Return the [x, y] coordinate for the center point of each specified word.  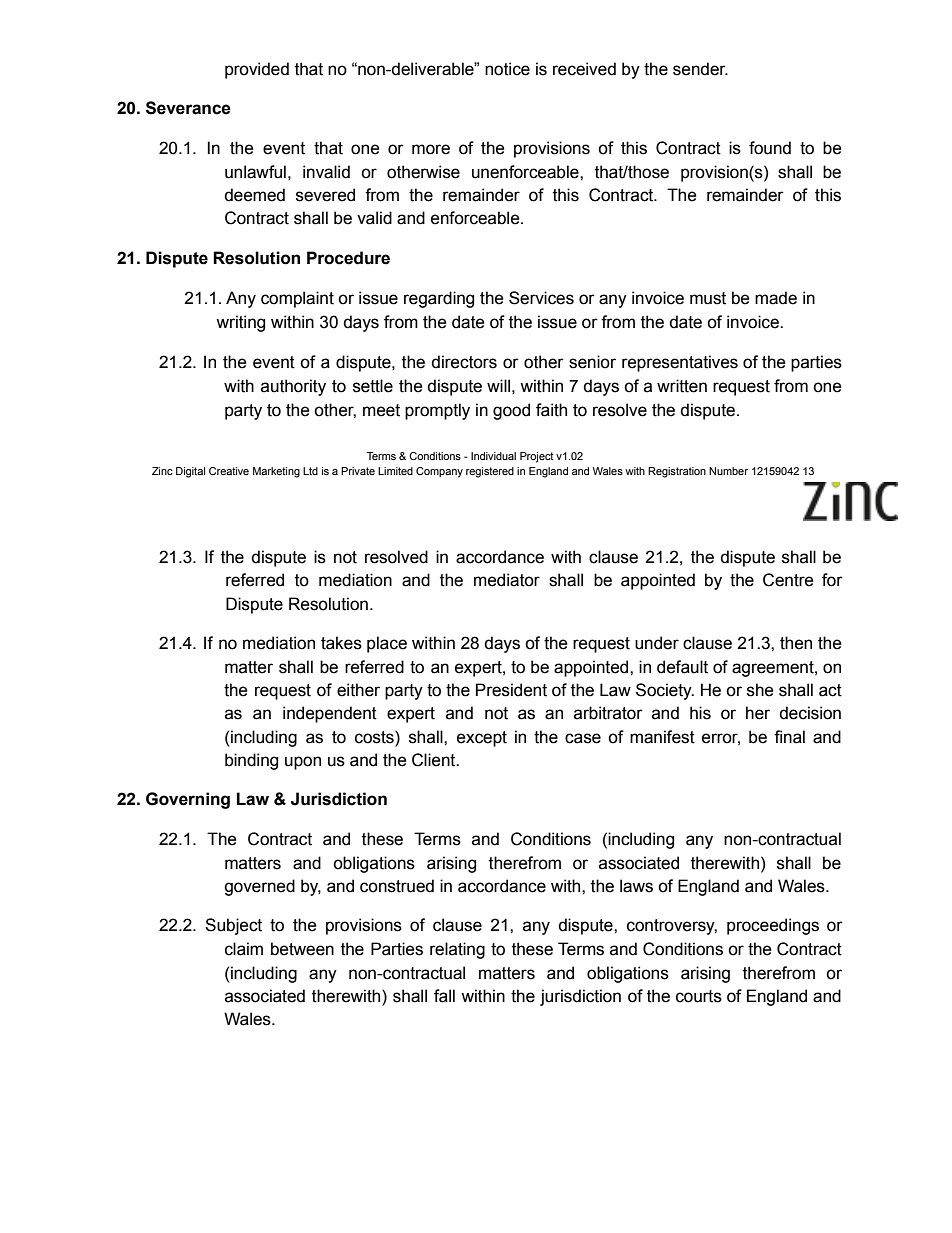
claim [244, 949]
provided [257, 70]
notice [507, 69]
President [511, 690]
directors [464, 362]
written [682, 386]
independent [330, 714]
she [760, 690]
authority [293, 387]
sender [700, 69]
